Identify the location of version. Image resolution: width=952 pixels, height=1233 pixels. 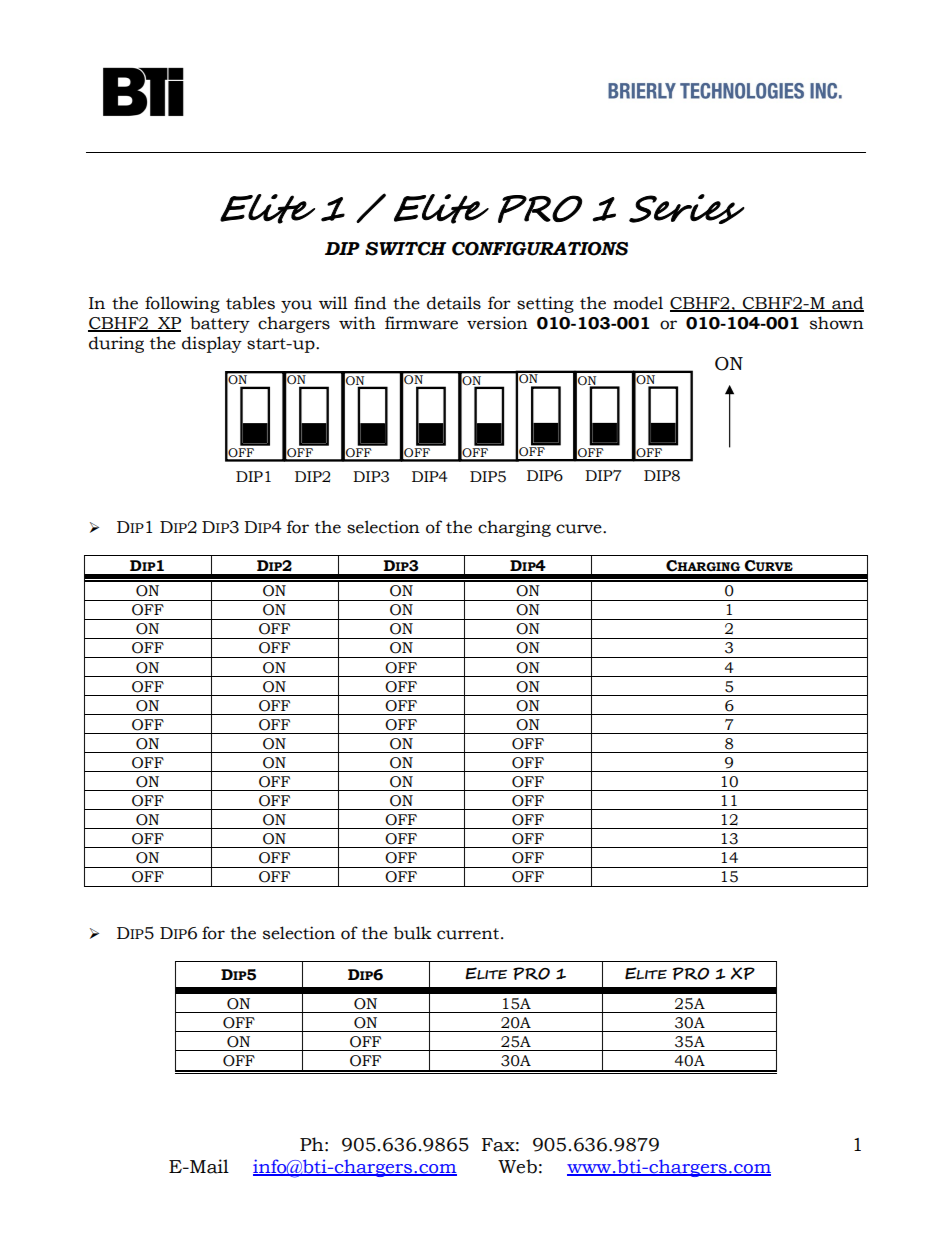
(497, 323).
